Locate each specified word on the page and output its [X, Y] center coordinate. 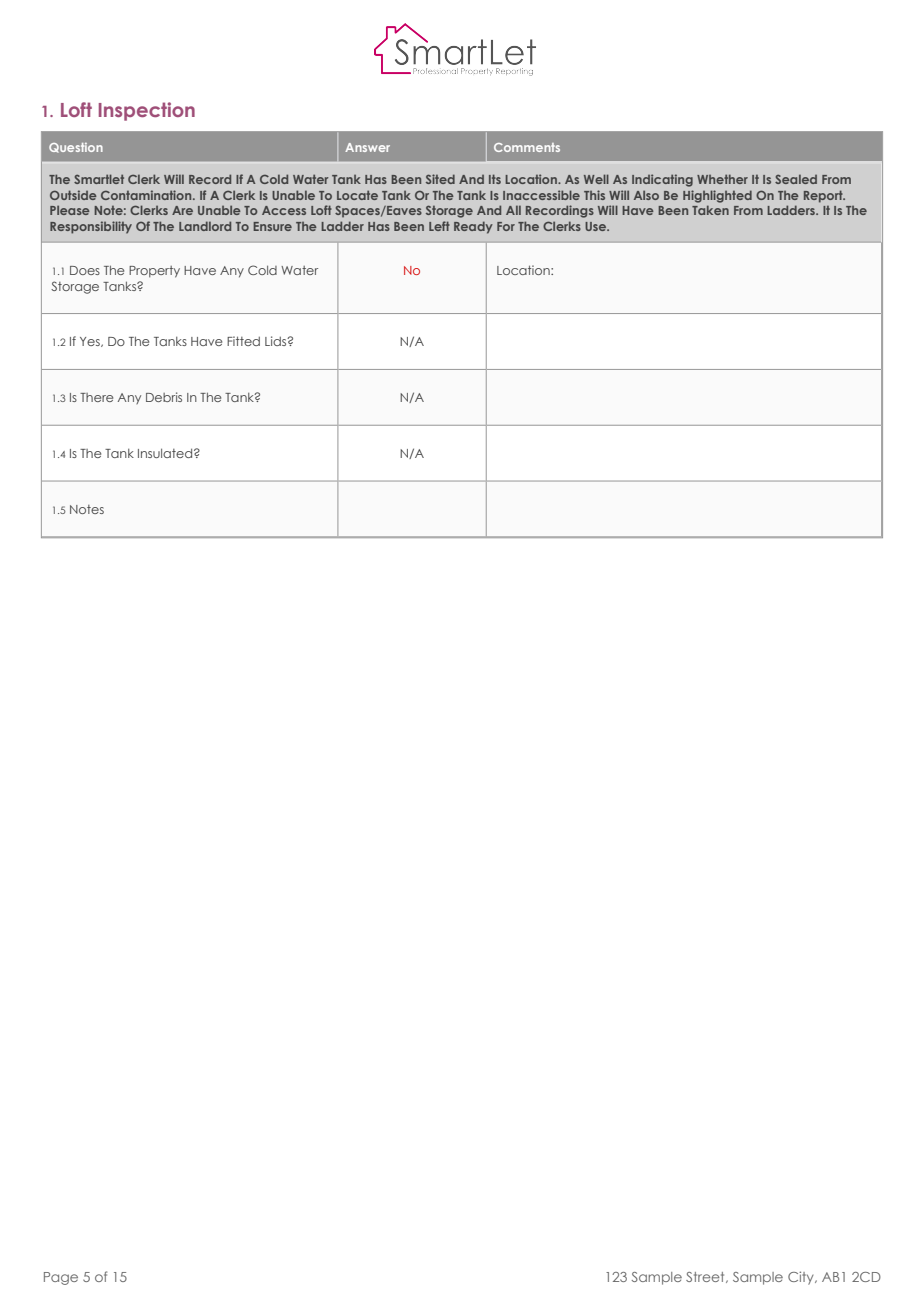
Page [61, 1278]
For [506, 226]
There [96, 397]
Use [597, 226]
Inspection [147, 111]
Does [85, 270]
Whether [722, 179]
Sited [440, 179]
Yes [91, 342]
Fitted [243, 341]
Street [706, 1277]
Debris [164, 397]
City [802, 1278]
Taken [710, 210]
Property [154, 272]
